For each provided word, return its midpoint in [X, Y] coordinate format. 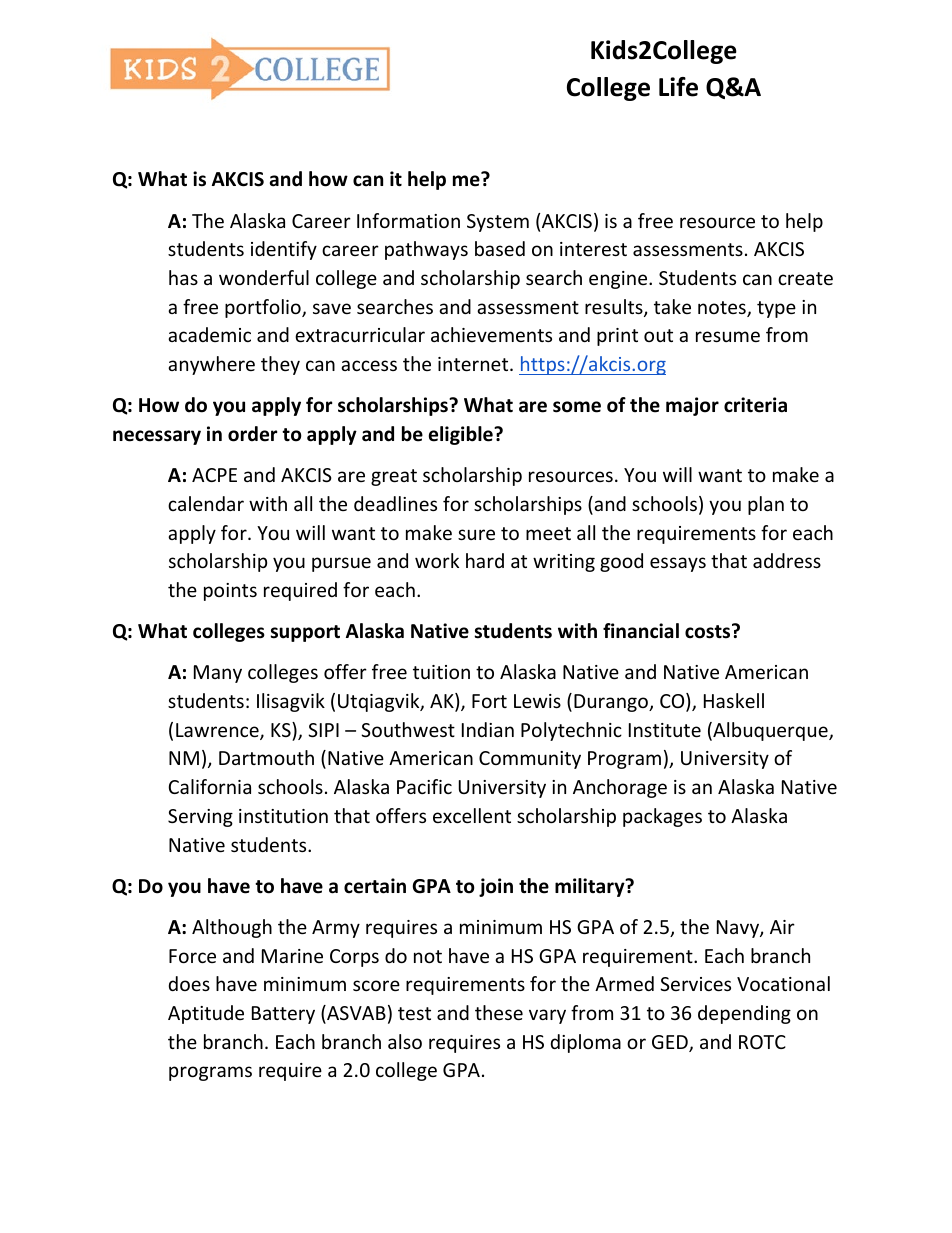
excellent [472, 815]
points [230, 592]
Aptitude [206, 1014]
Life [678, 87]
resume [728, 336]
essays [678, 564]
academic [209, 334]
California [210, 786]
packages [662, 817]
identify [284, 250]
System [498, 223]
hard [485, 560]
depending [744, 1014]
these [499, 1012]
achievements [491, 334]
